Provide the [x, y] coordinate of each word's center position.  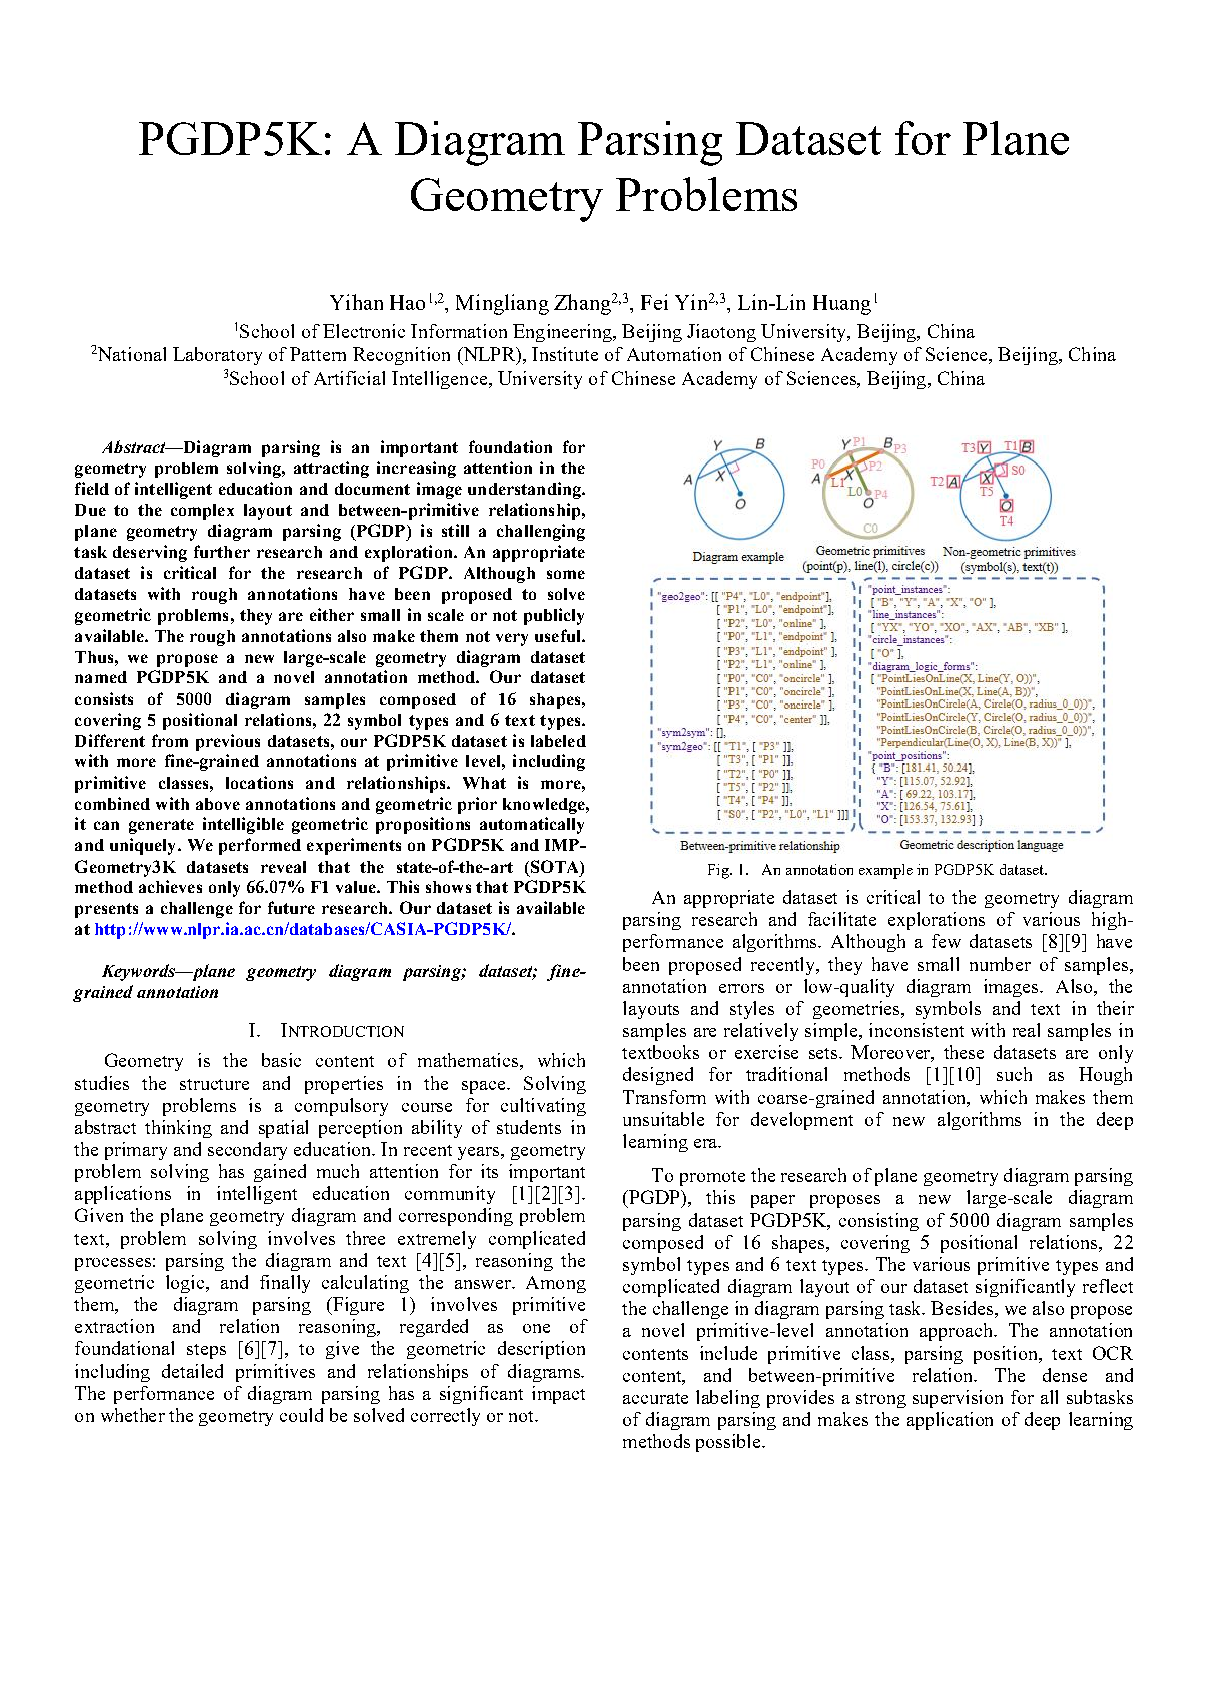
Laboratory [217, 356]
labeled [558, 741]
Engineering [563, 333]
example [886, 871]
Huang [842, 305]
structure [214, 1084]
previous [228, 742]
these [964, 1052]
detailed [192, 1371]
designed [658, 1076]
